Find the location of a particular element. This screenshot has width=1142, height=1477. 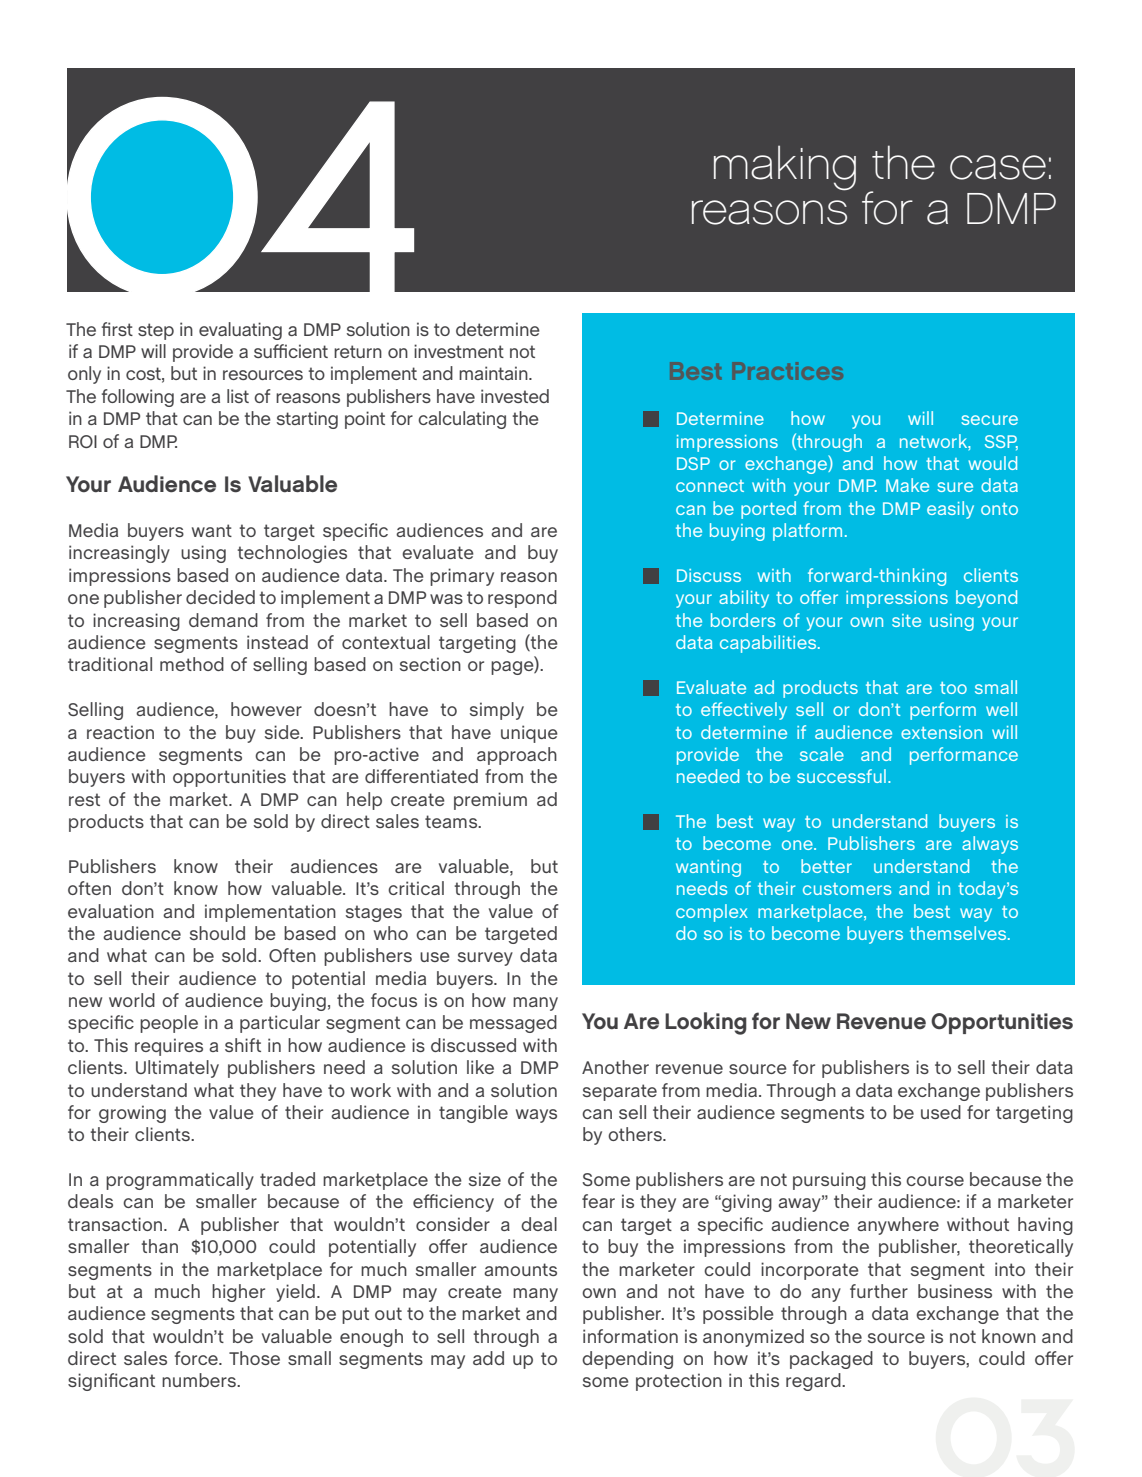

Make is located at coordinates (907, 485).
